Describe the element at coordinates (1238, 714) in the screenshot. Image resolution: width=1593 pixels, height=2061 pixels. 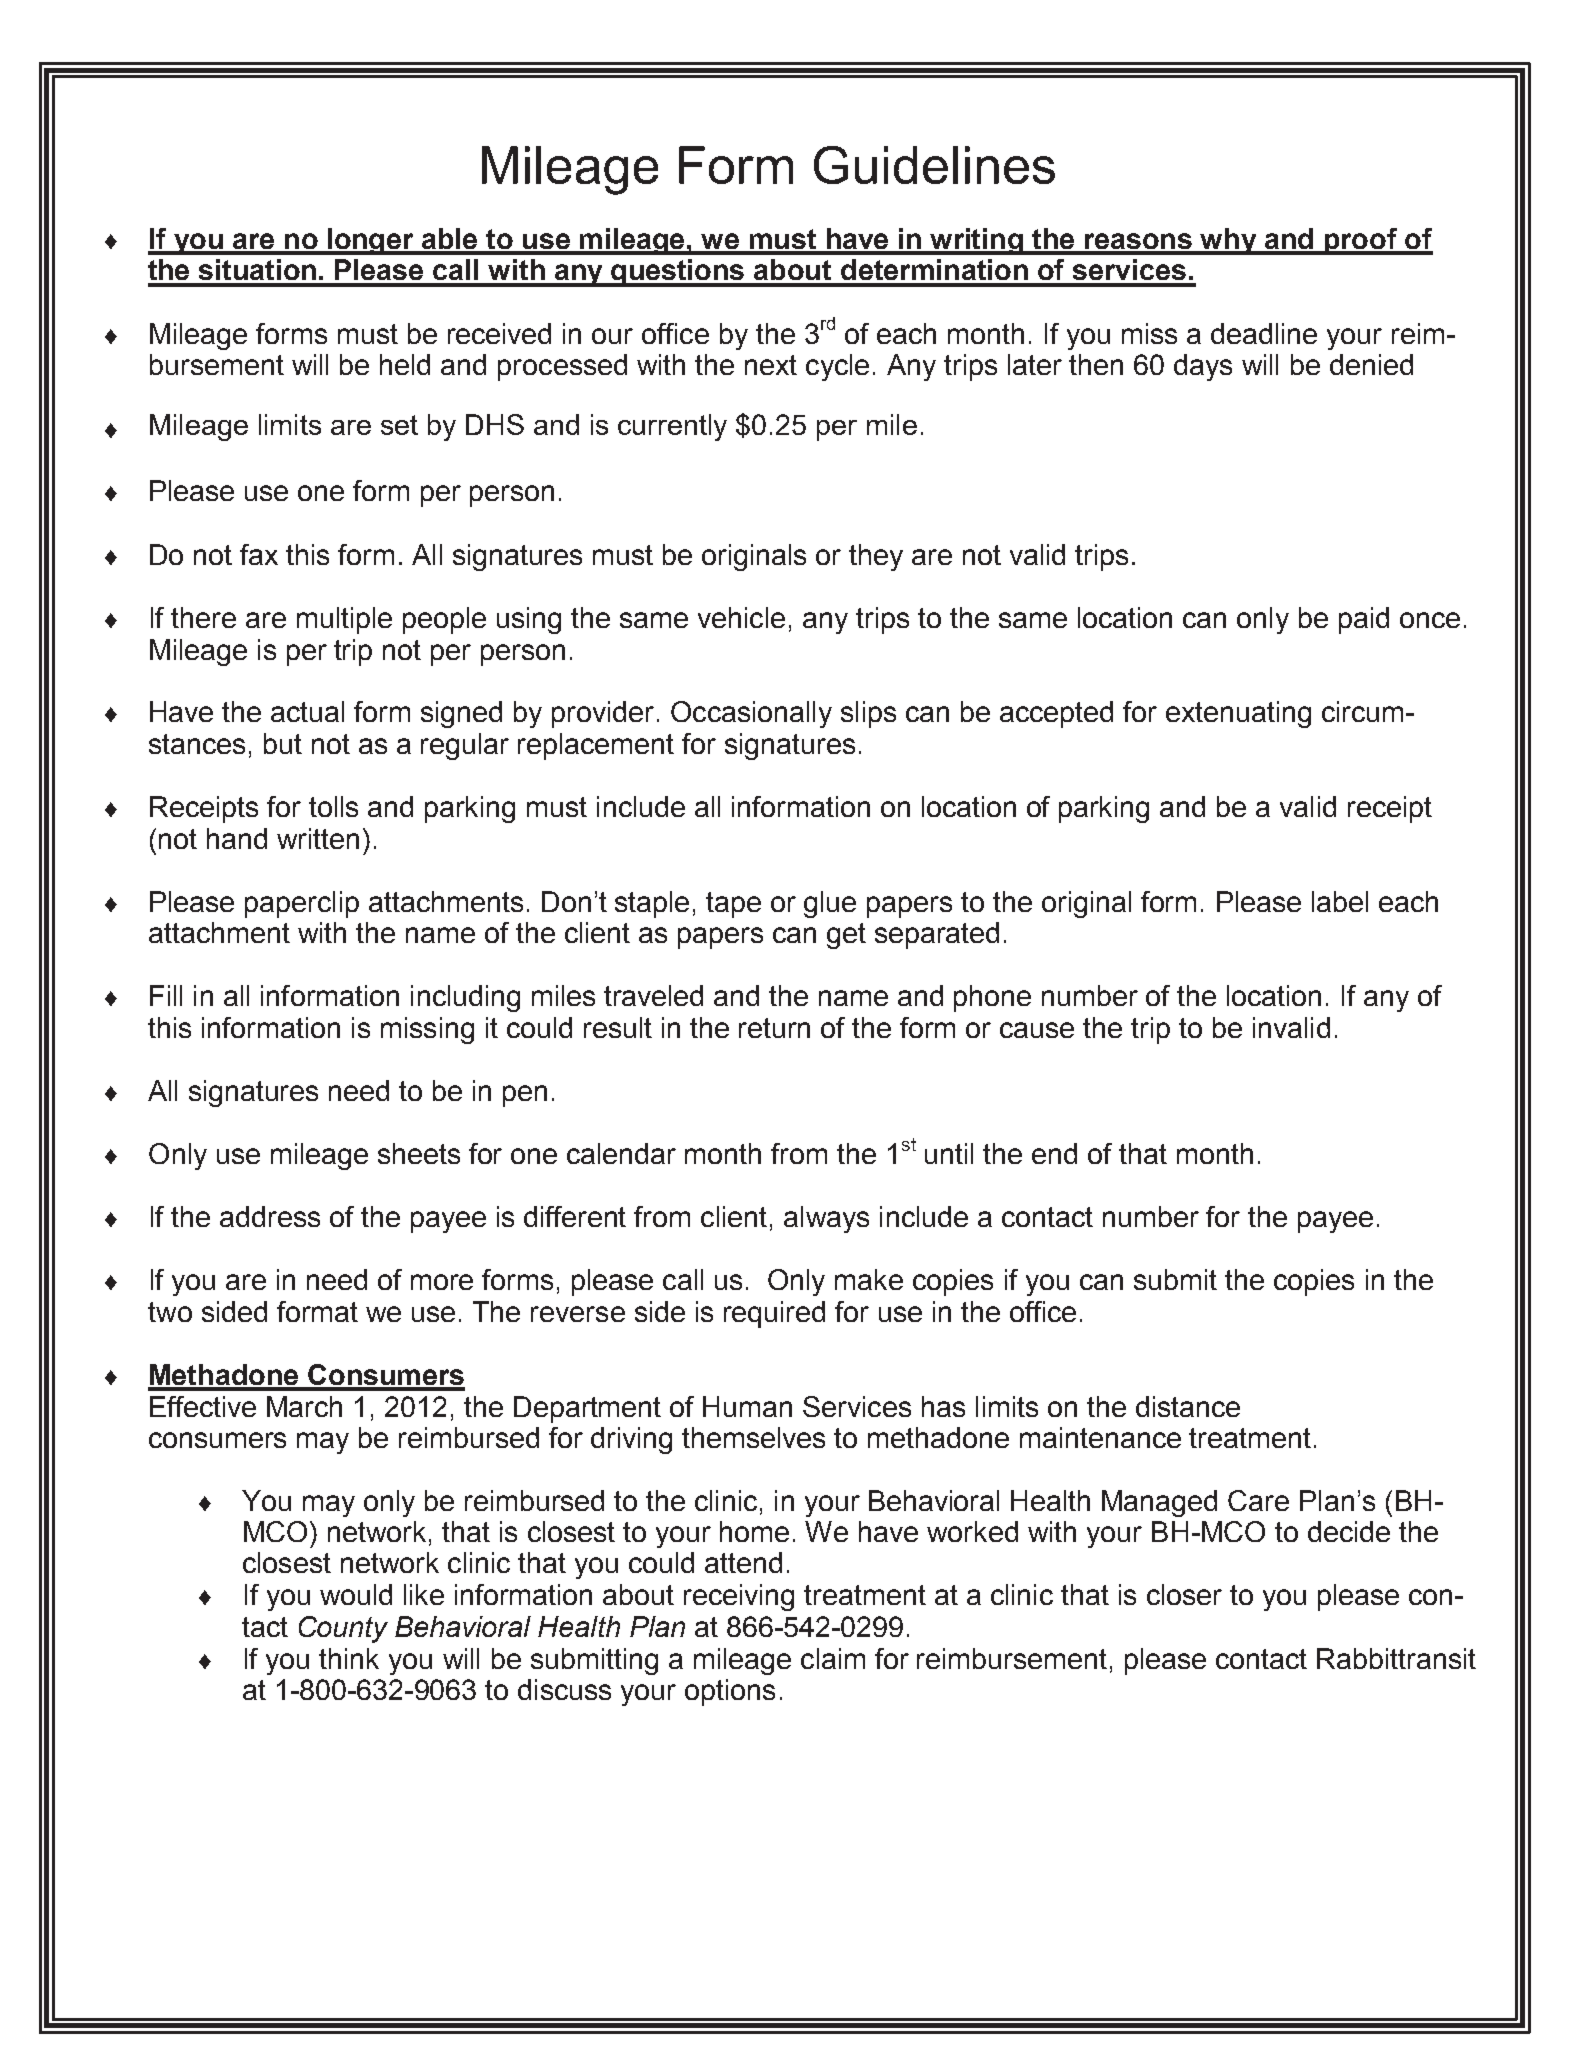
I see `extenuating` at that location.
